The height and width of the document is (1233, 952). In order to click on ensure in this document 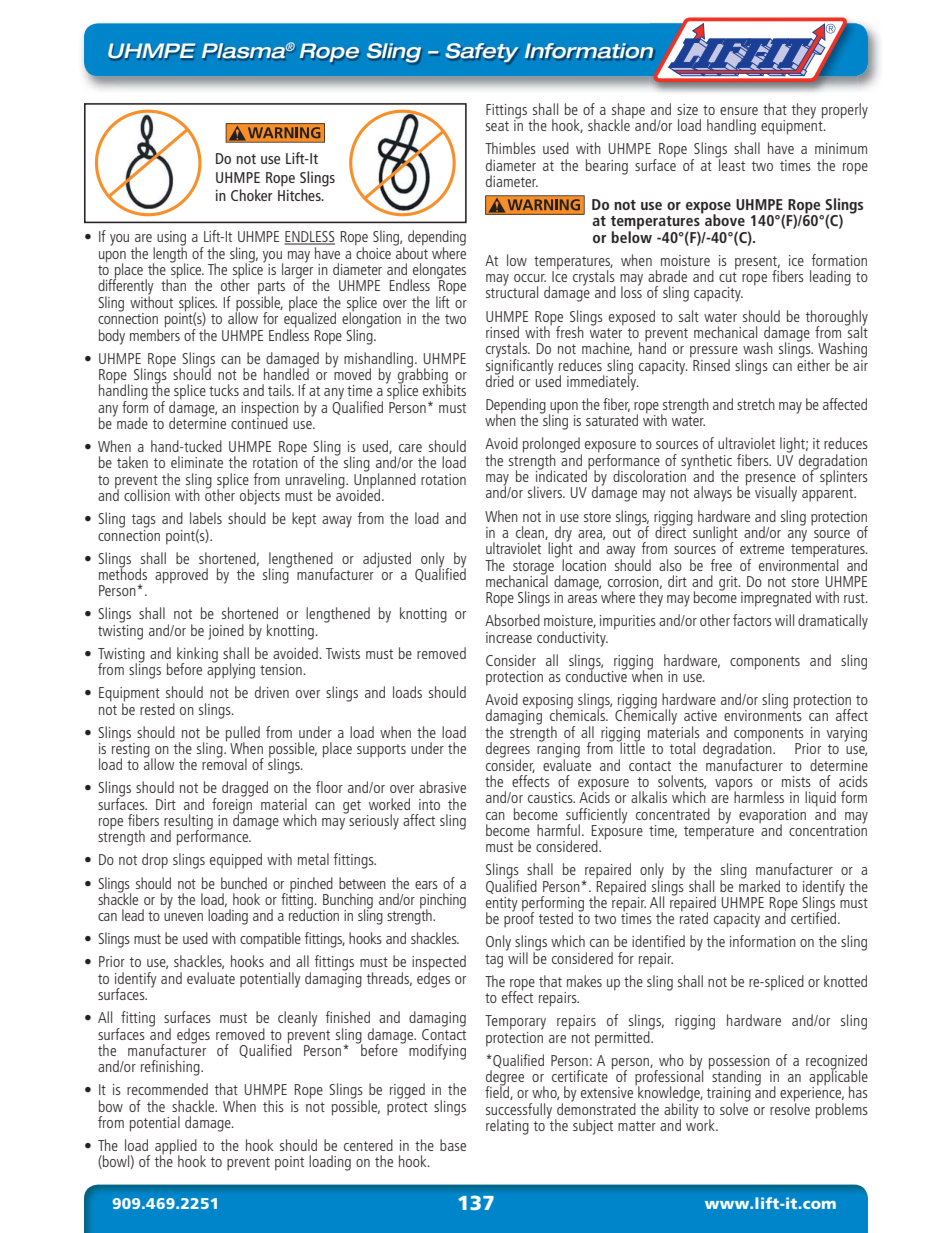, I will do `click(739, 111)`.
